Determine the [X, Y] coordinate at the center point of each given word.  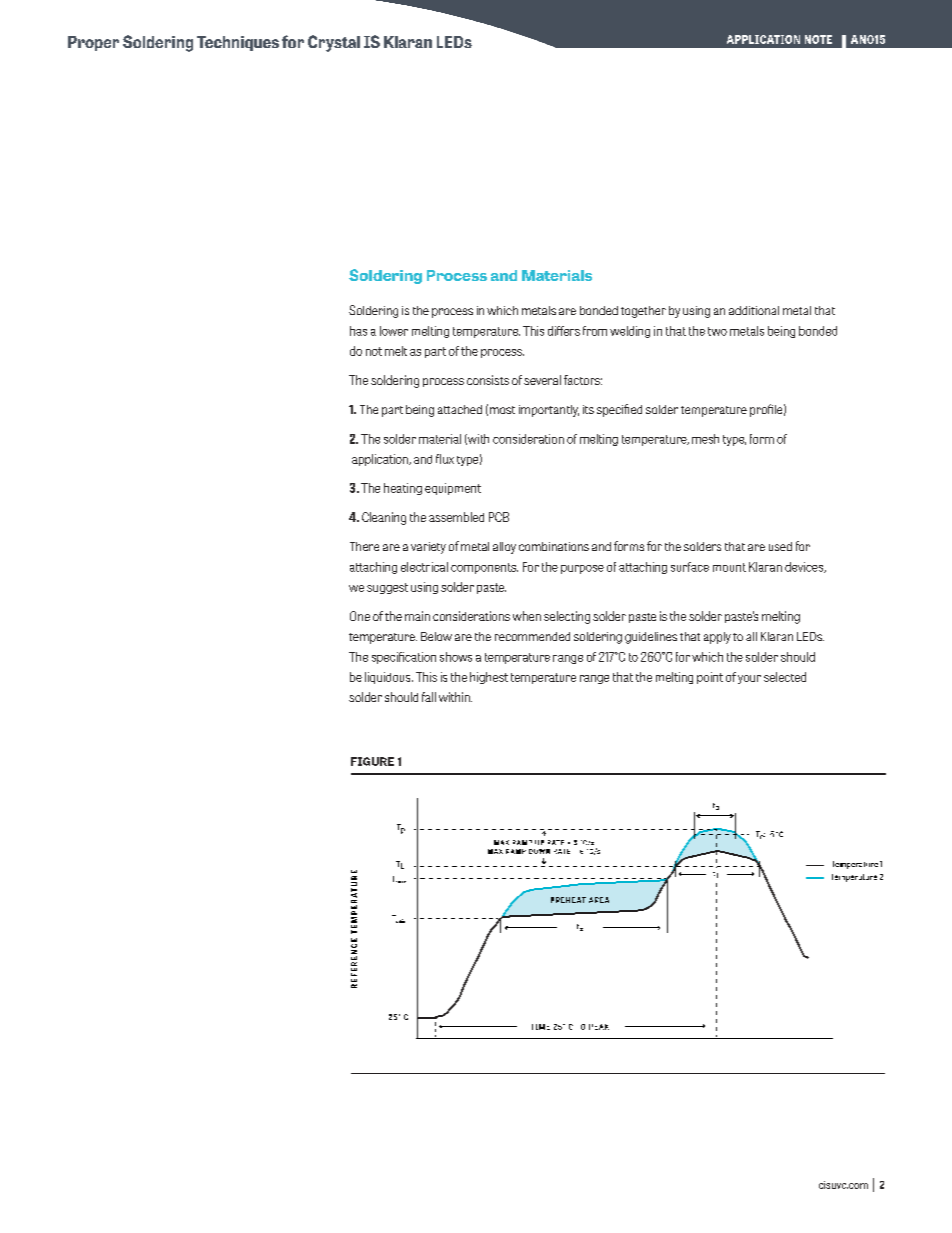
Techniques [238, 43]
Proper [93, 43]
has [358, 331]
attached [460, 409]
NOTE [818, 39]
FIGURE [372, 761]
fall [429, 697]
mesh [705, 439]
